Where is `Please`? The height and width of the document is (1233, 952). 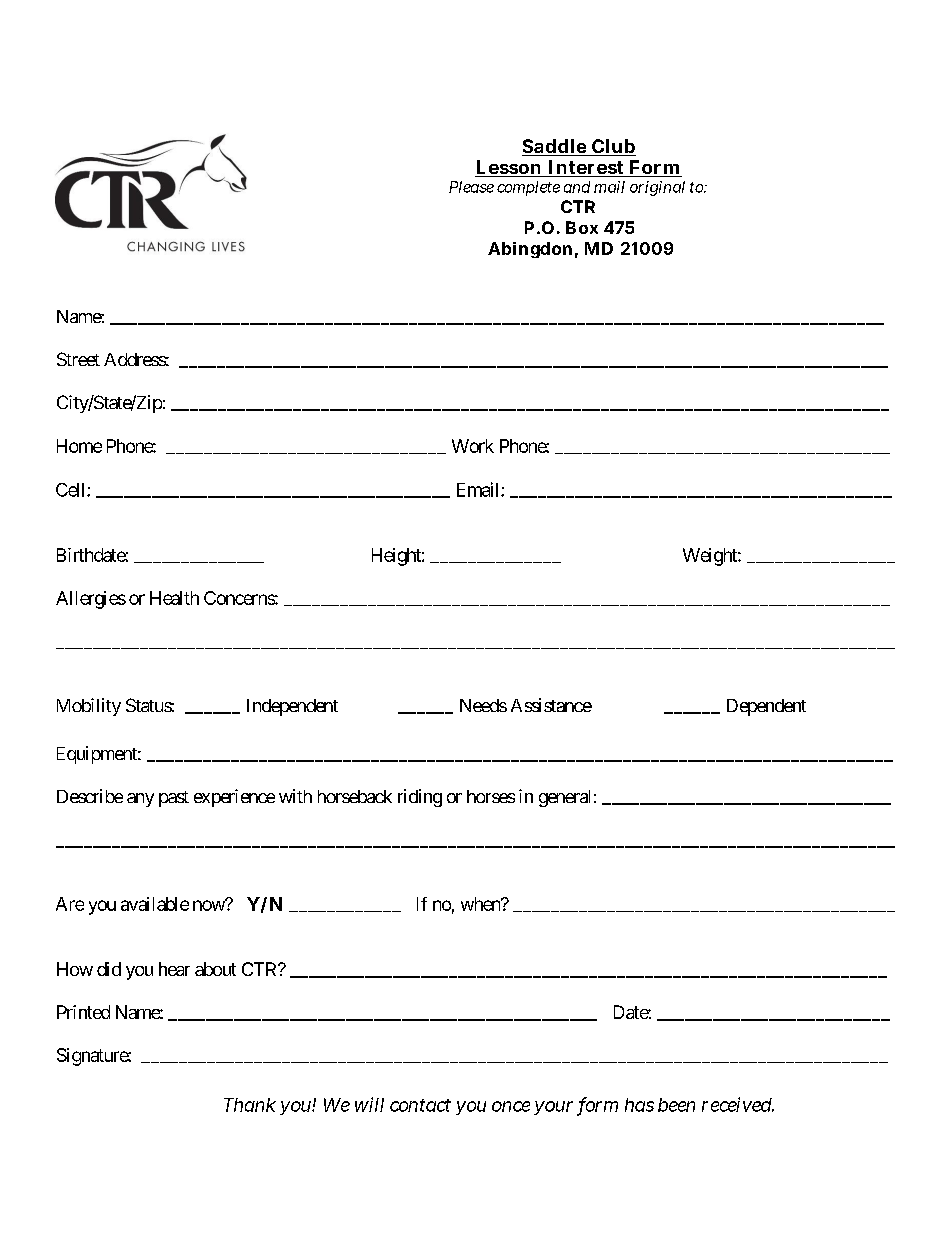
Please is located at coordinates (471, 187).
